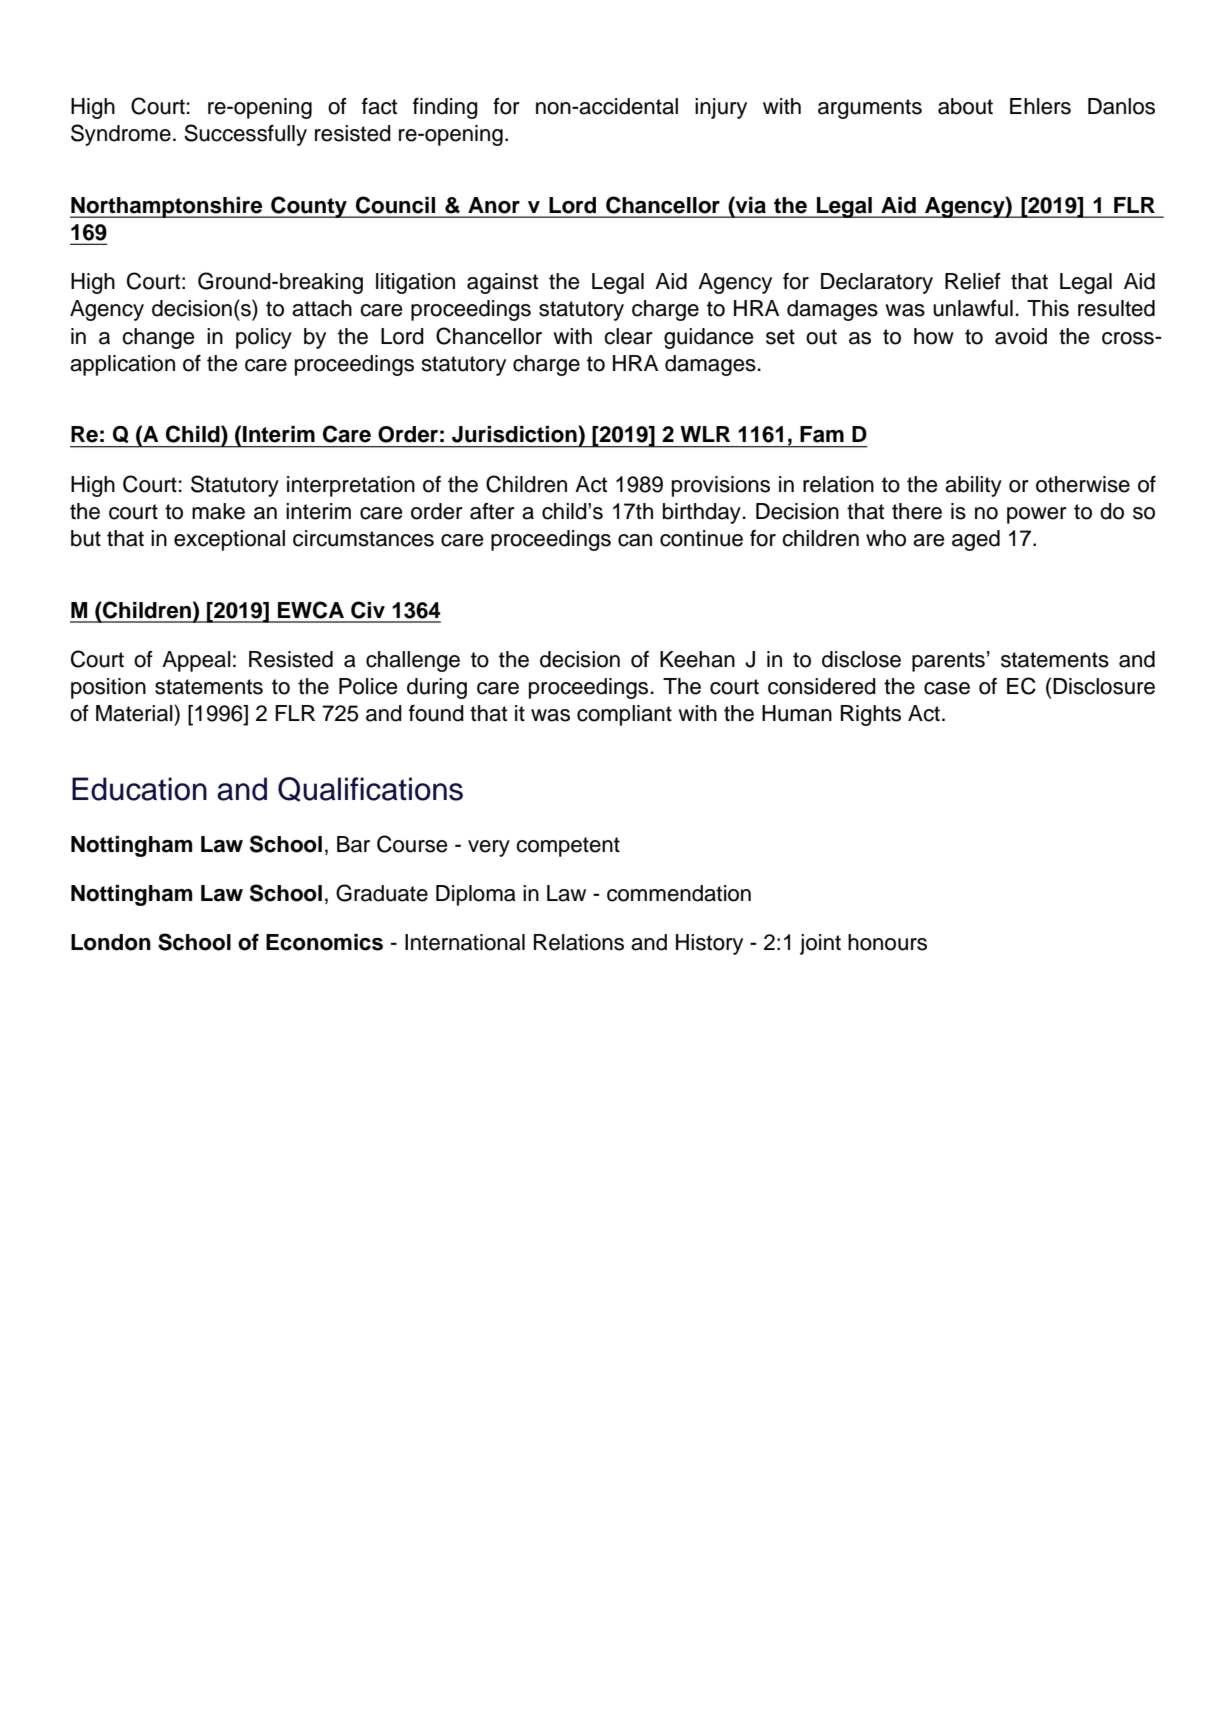  What do you see at coordinates (218, 511) in the screenshot?
I see `make` at bounding box center [218, 511].
